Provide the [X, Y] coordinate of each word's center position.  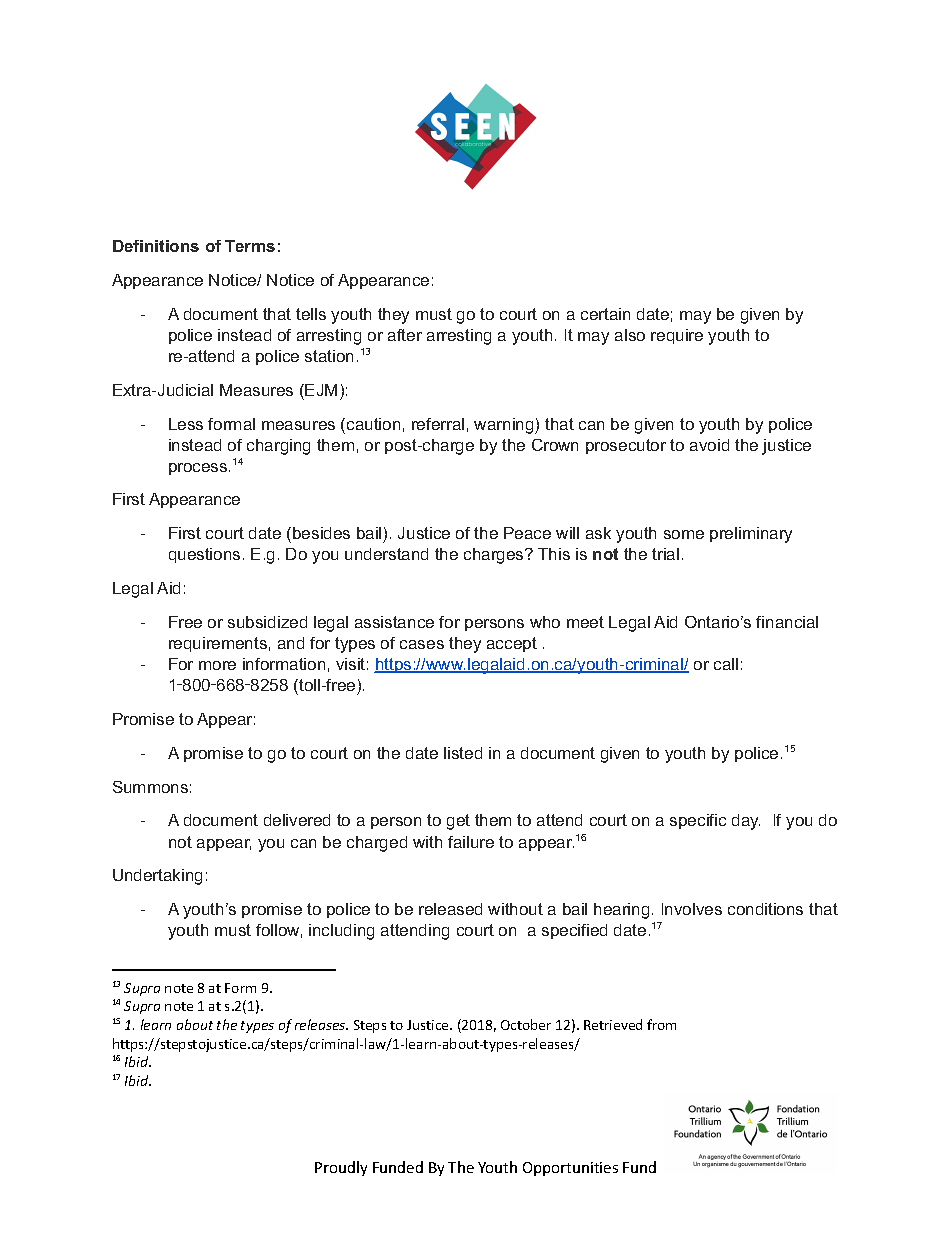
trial [665, 554]
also [630, 335]
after [405, 335]
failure [471, 842]
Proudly [341, 1168]
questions [204, 555]
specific [698, 821]
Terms [250, 246]
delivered [297, 820]
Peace [527, 533]
